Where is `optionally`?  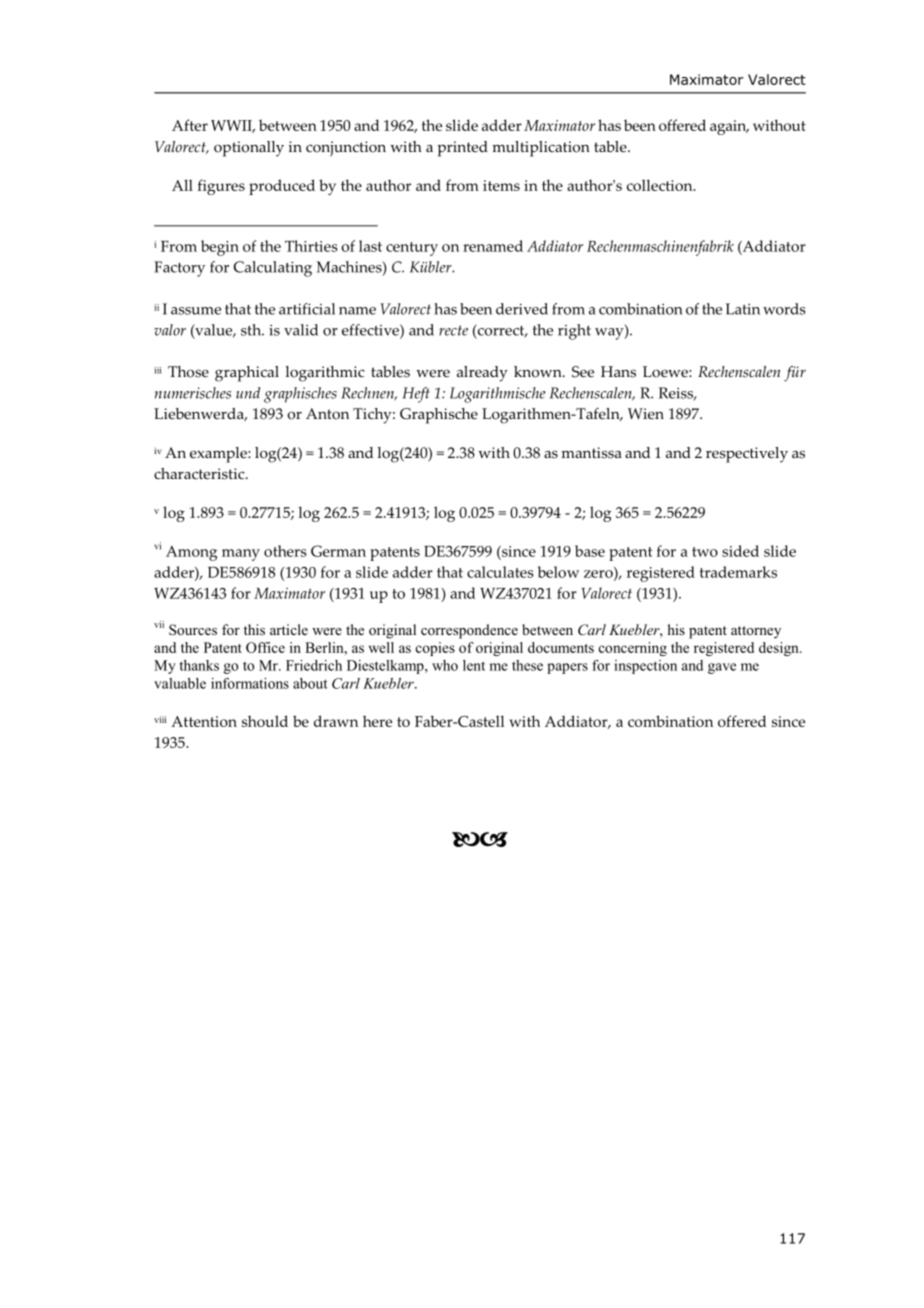
optionally is located at coordinates (249, 149).
